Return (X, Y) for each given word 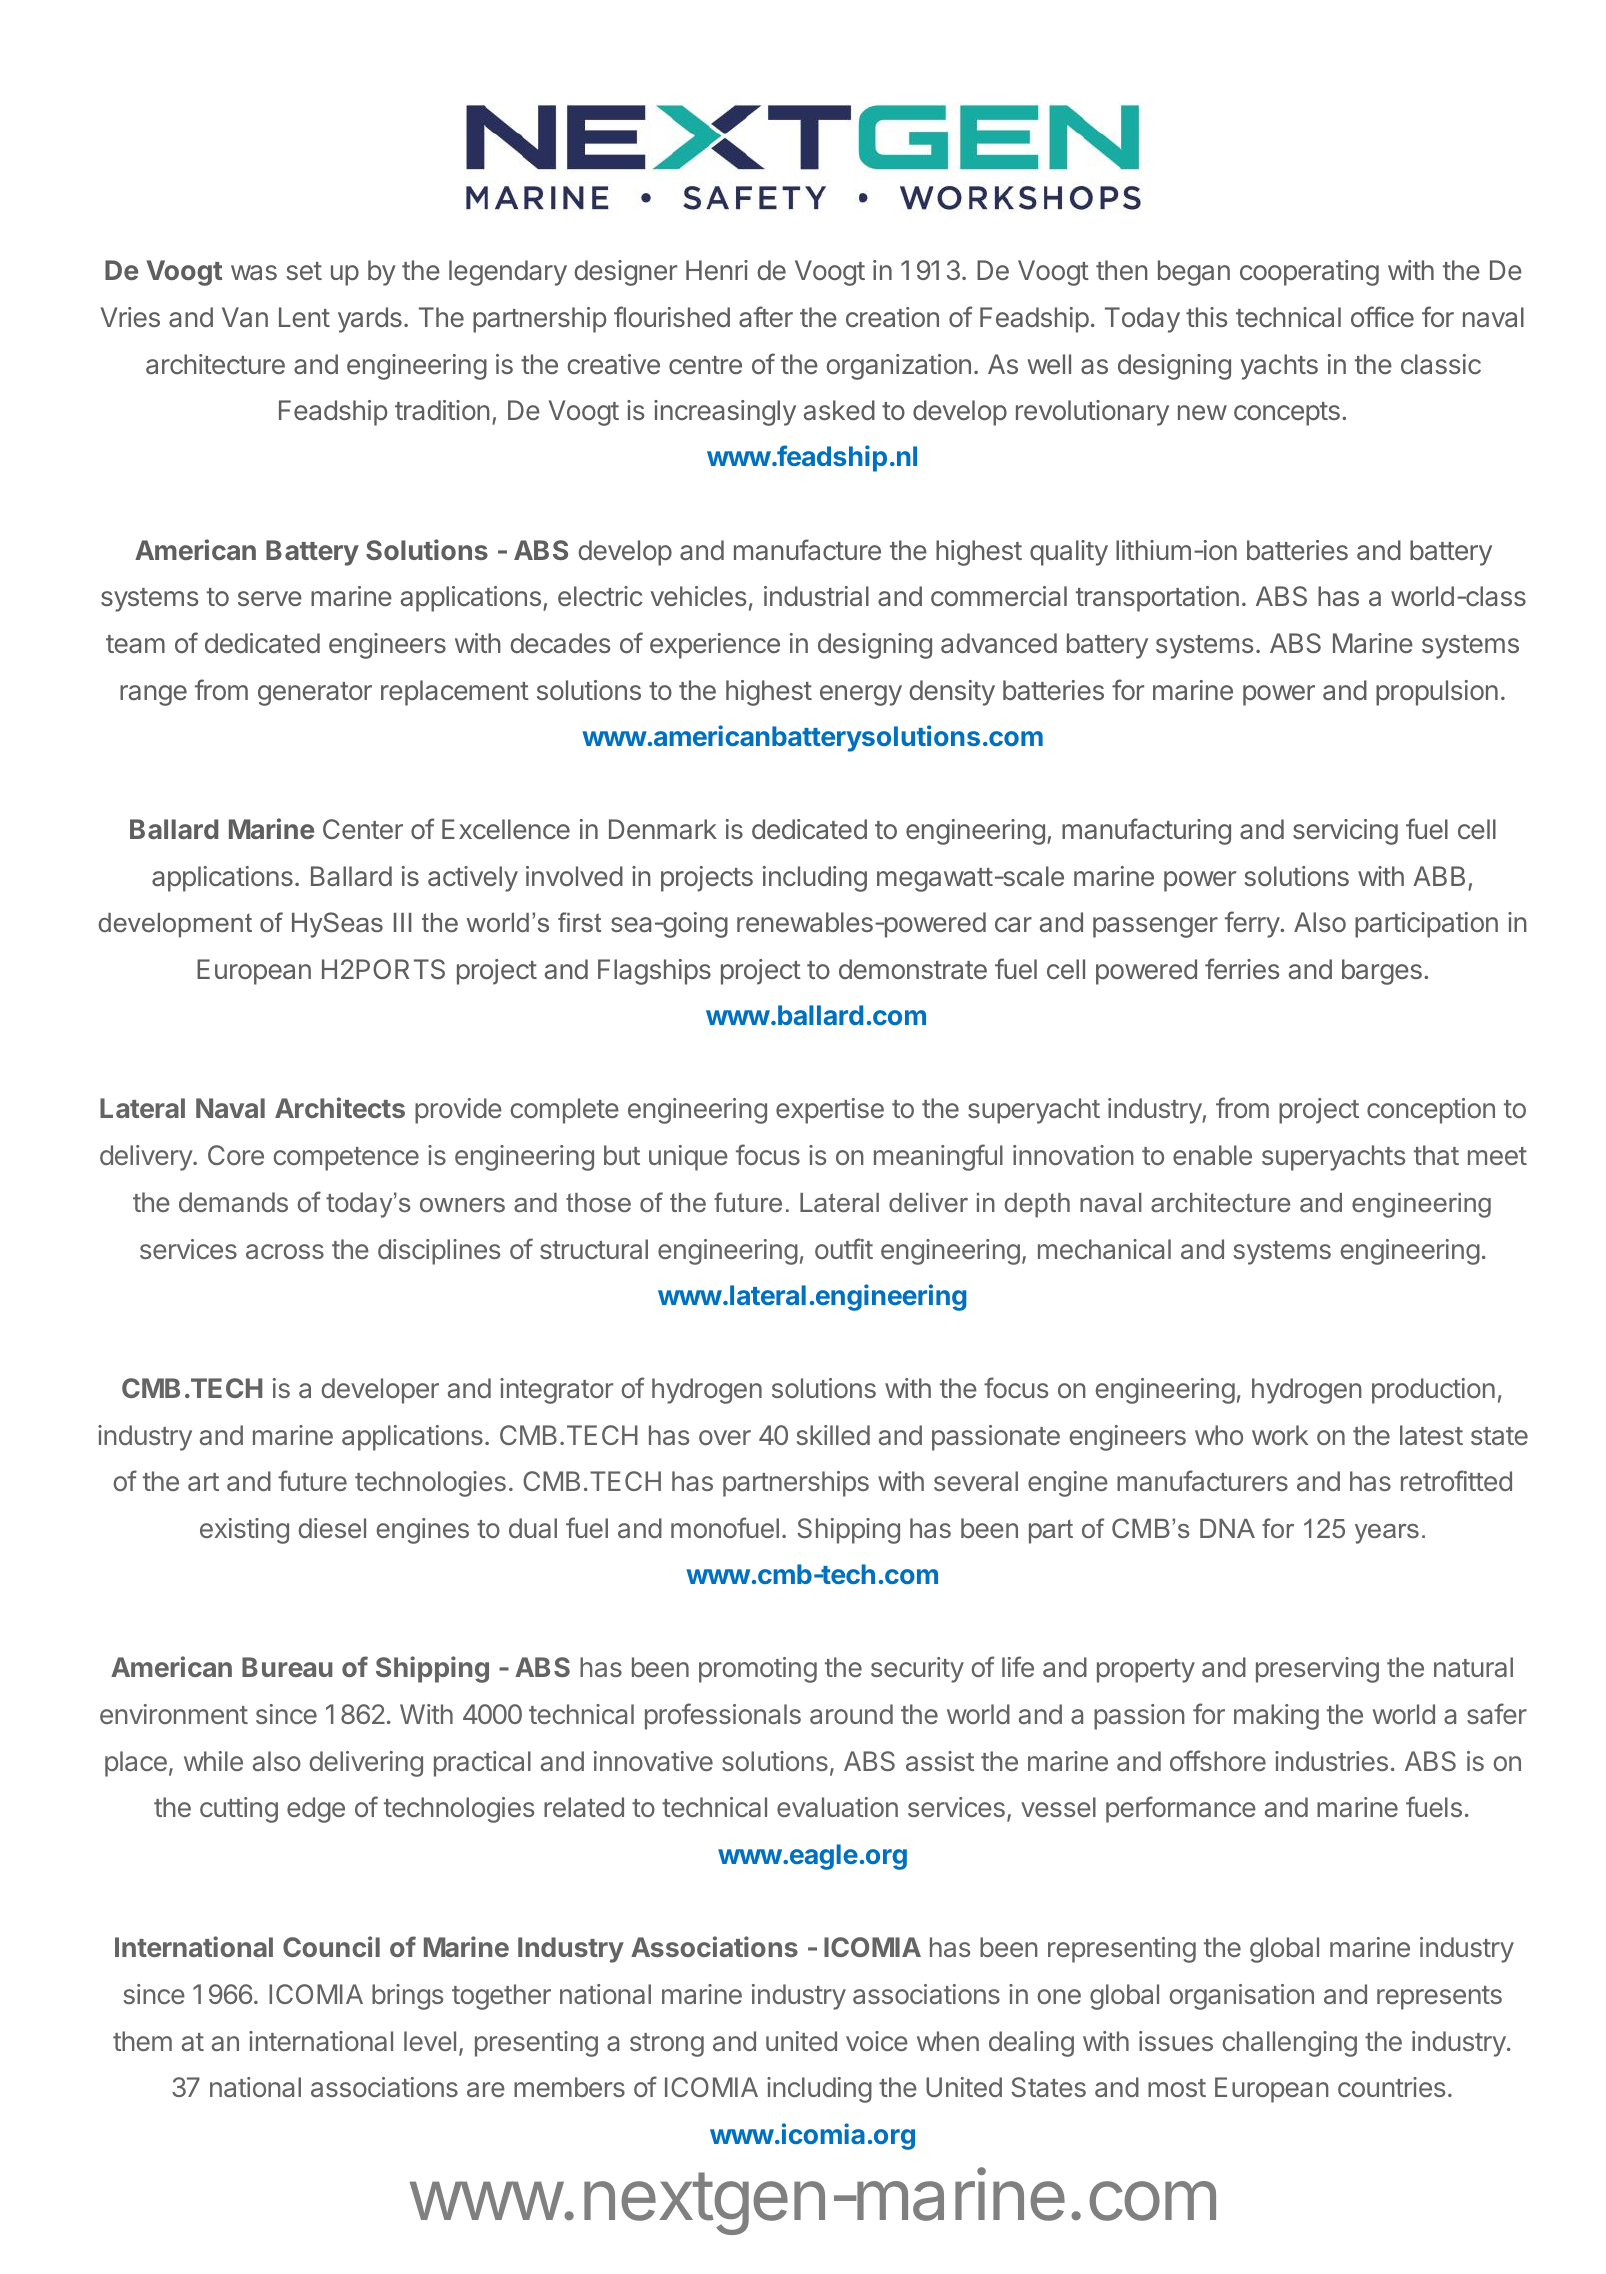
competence (346, 1159)
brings (407, 1997)
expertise (830, 1111)
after (766, 317)
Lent (304, 317)
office (1382, 316)
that (1436, 1155)
